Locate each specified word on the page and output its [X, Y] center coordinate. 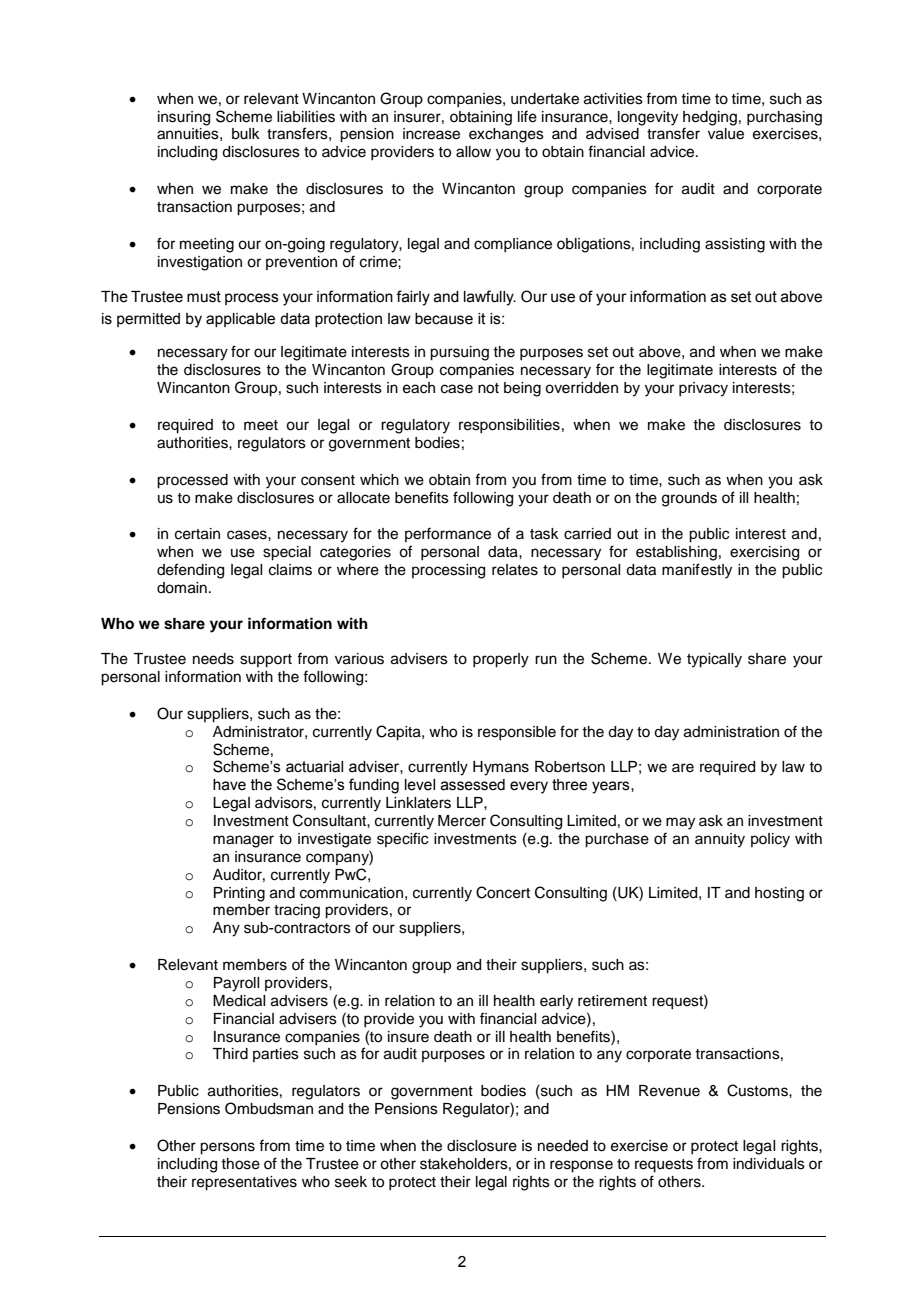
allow [473, 152]
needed [563, 1146]
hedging [710, 118]
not [488, 388]
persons [227, 1148]
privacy [703, 389]
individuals [769, 1164]
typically [714, 660]
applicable [240, 320]
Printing [239, 894]
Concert [503, 892]
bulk [246, 134]
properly [501, 660]
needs [213, 659]
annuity [720, 840]
